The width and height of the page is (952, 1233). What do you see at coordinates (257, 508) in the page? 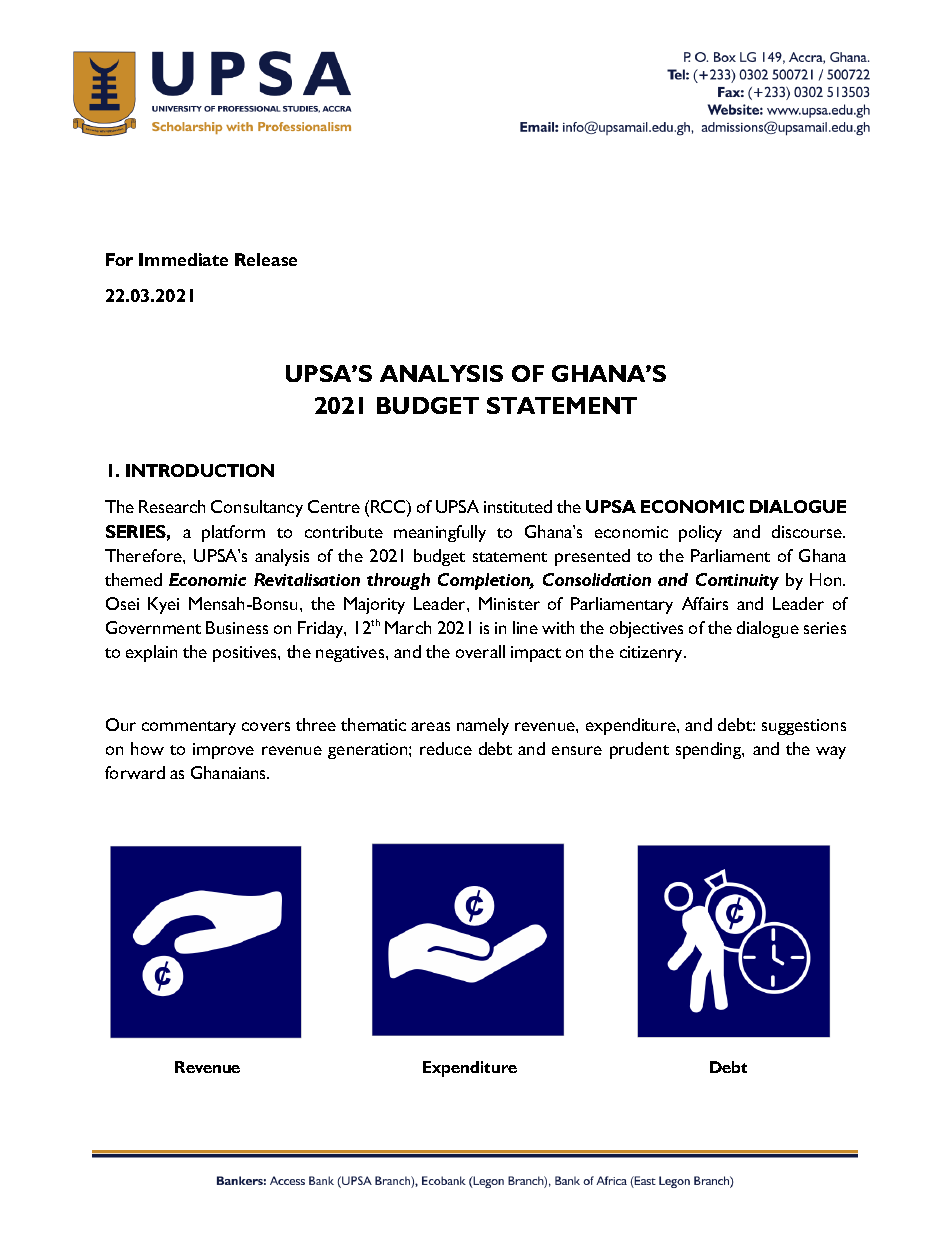
I see `Consultancy` at bounding box center [257, 508].
